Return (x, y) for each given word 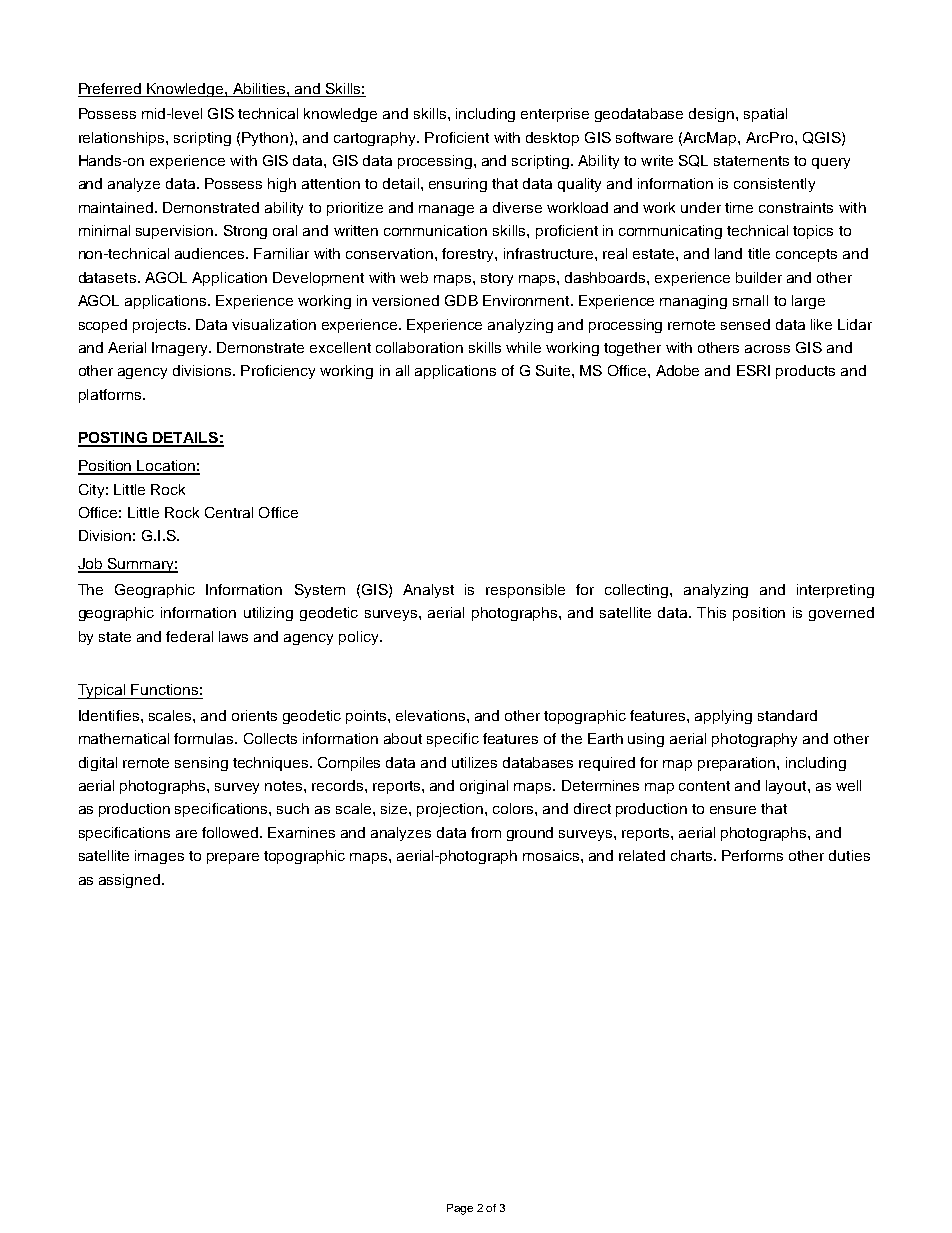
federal (189, 636)
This (711, 612)
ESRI (753, 370)
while (523, 347)
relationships (123, 139)
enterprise (555, 115)
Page (460, 1209)
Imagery (181, 349)
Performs (752, 855)
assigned (129, 881)
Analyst (428, 591)
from (486, 832)
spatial (765, 115)
